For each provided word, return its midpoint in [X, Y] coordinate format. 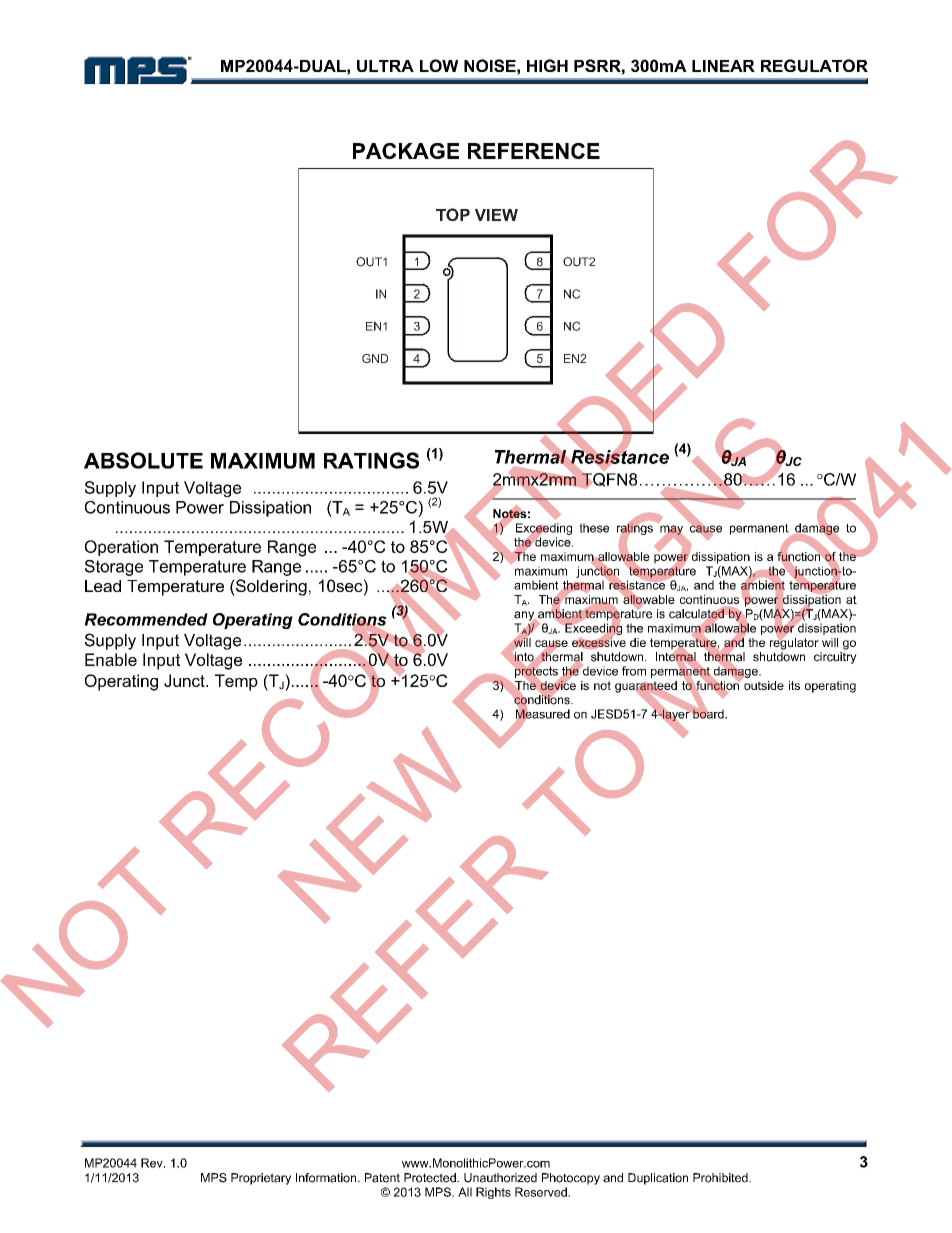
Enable [111, 659]
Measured [543, 714]
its [794, 685]
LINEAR [723, 66]
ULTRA [385, 66]
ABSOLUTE [143, 460]
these [594, 528]
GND [375, 358]
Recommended [146, 619]
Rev [153, 1163]
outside [763, 684]
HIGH [547, 65]
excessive [599, 642]
